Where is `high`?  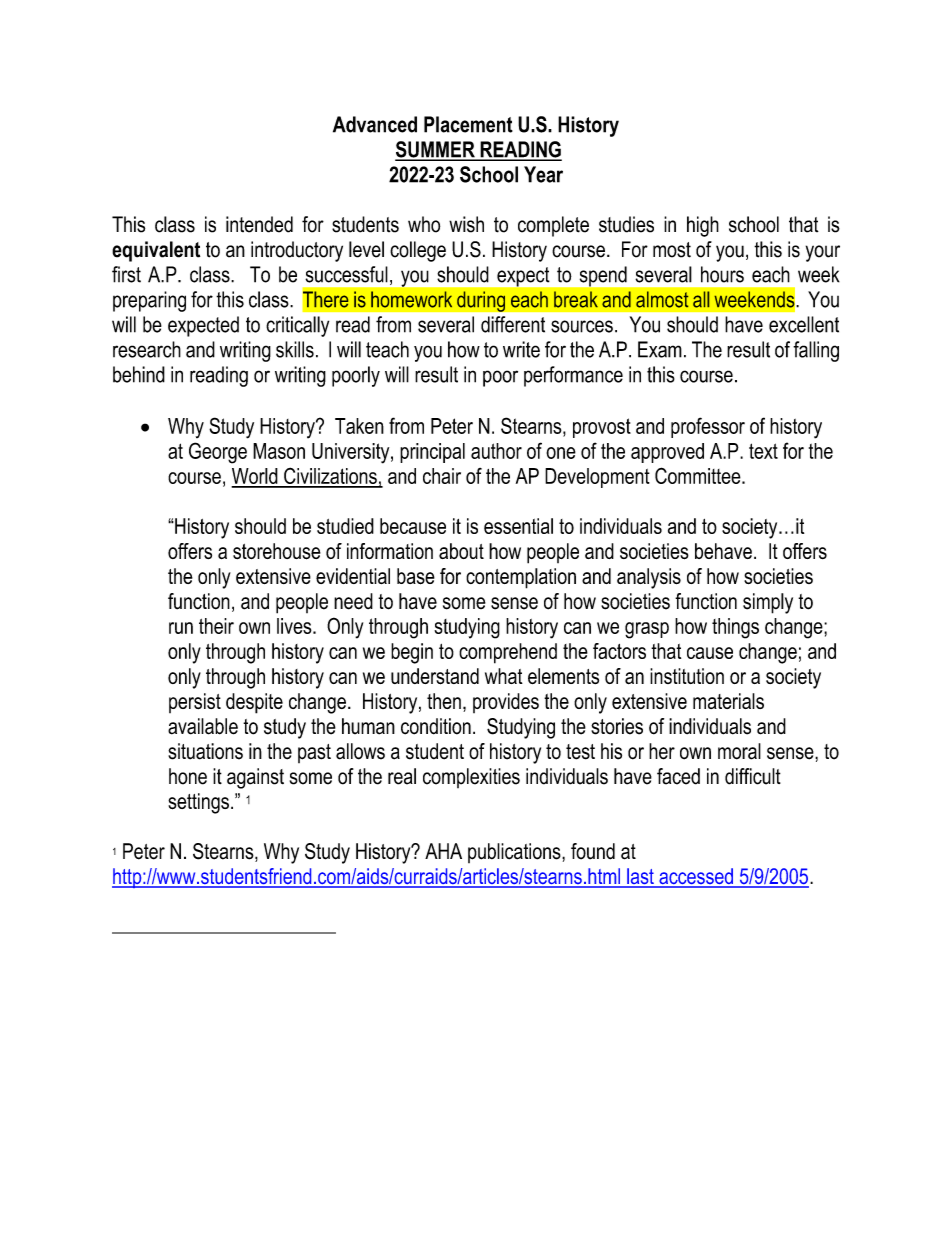
high is located at coordinates (703, 226).
